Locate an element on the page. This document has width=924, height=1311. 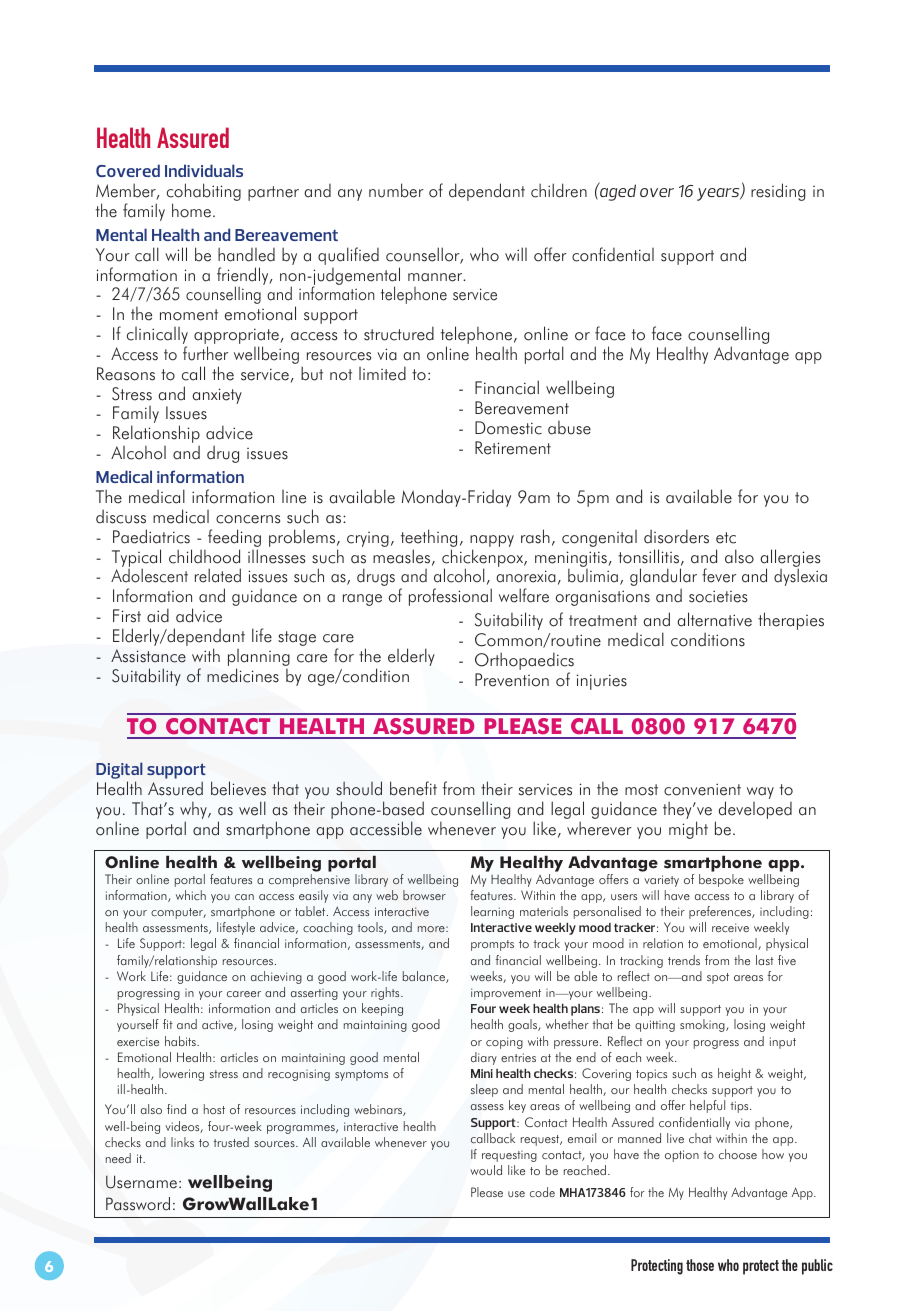
cohabiting is located at coordinates (204, 193).
